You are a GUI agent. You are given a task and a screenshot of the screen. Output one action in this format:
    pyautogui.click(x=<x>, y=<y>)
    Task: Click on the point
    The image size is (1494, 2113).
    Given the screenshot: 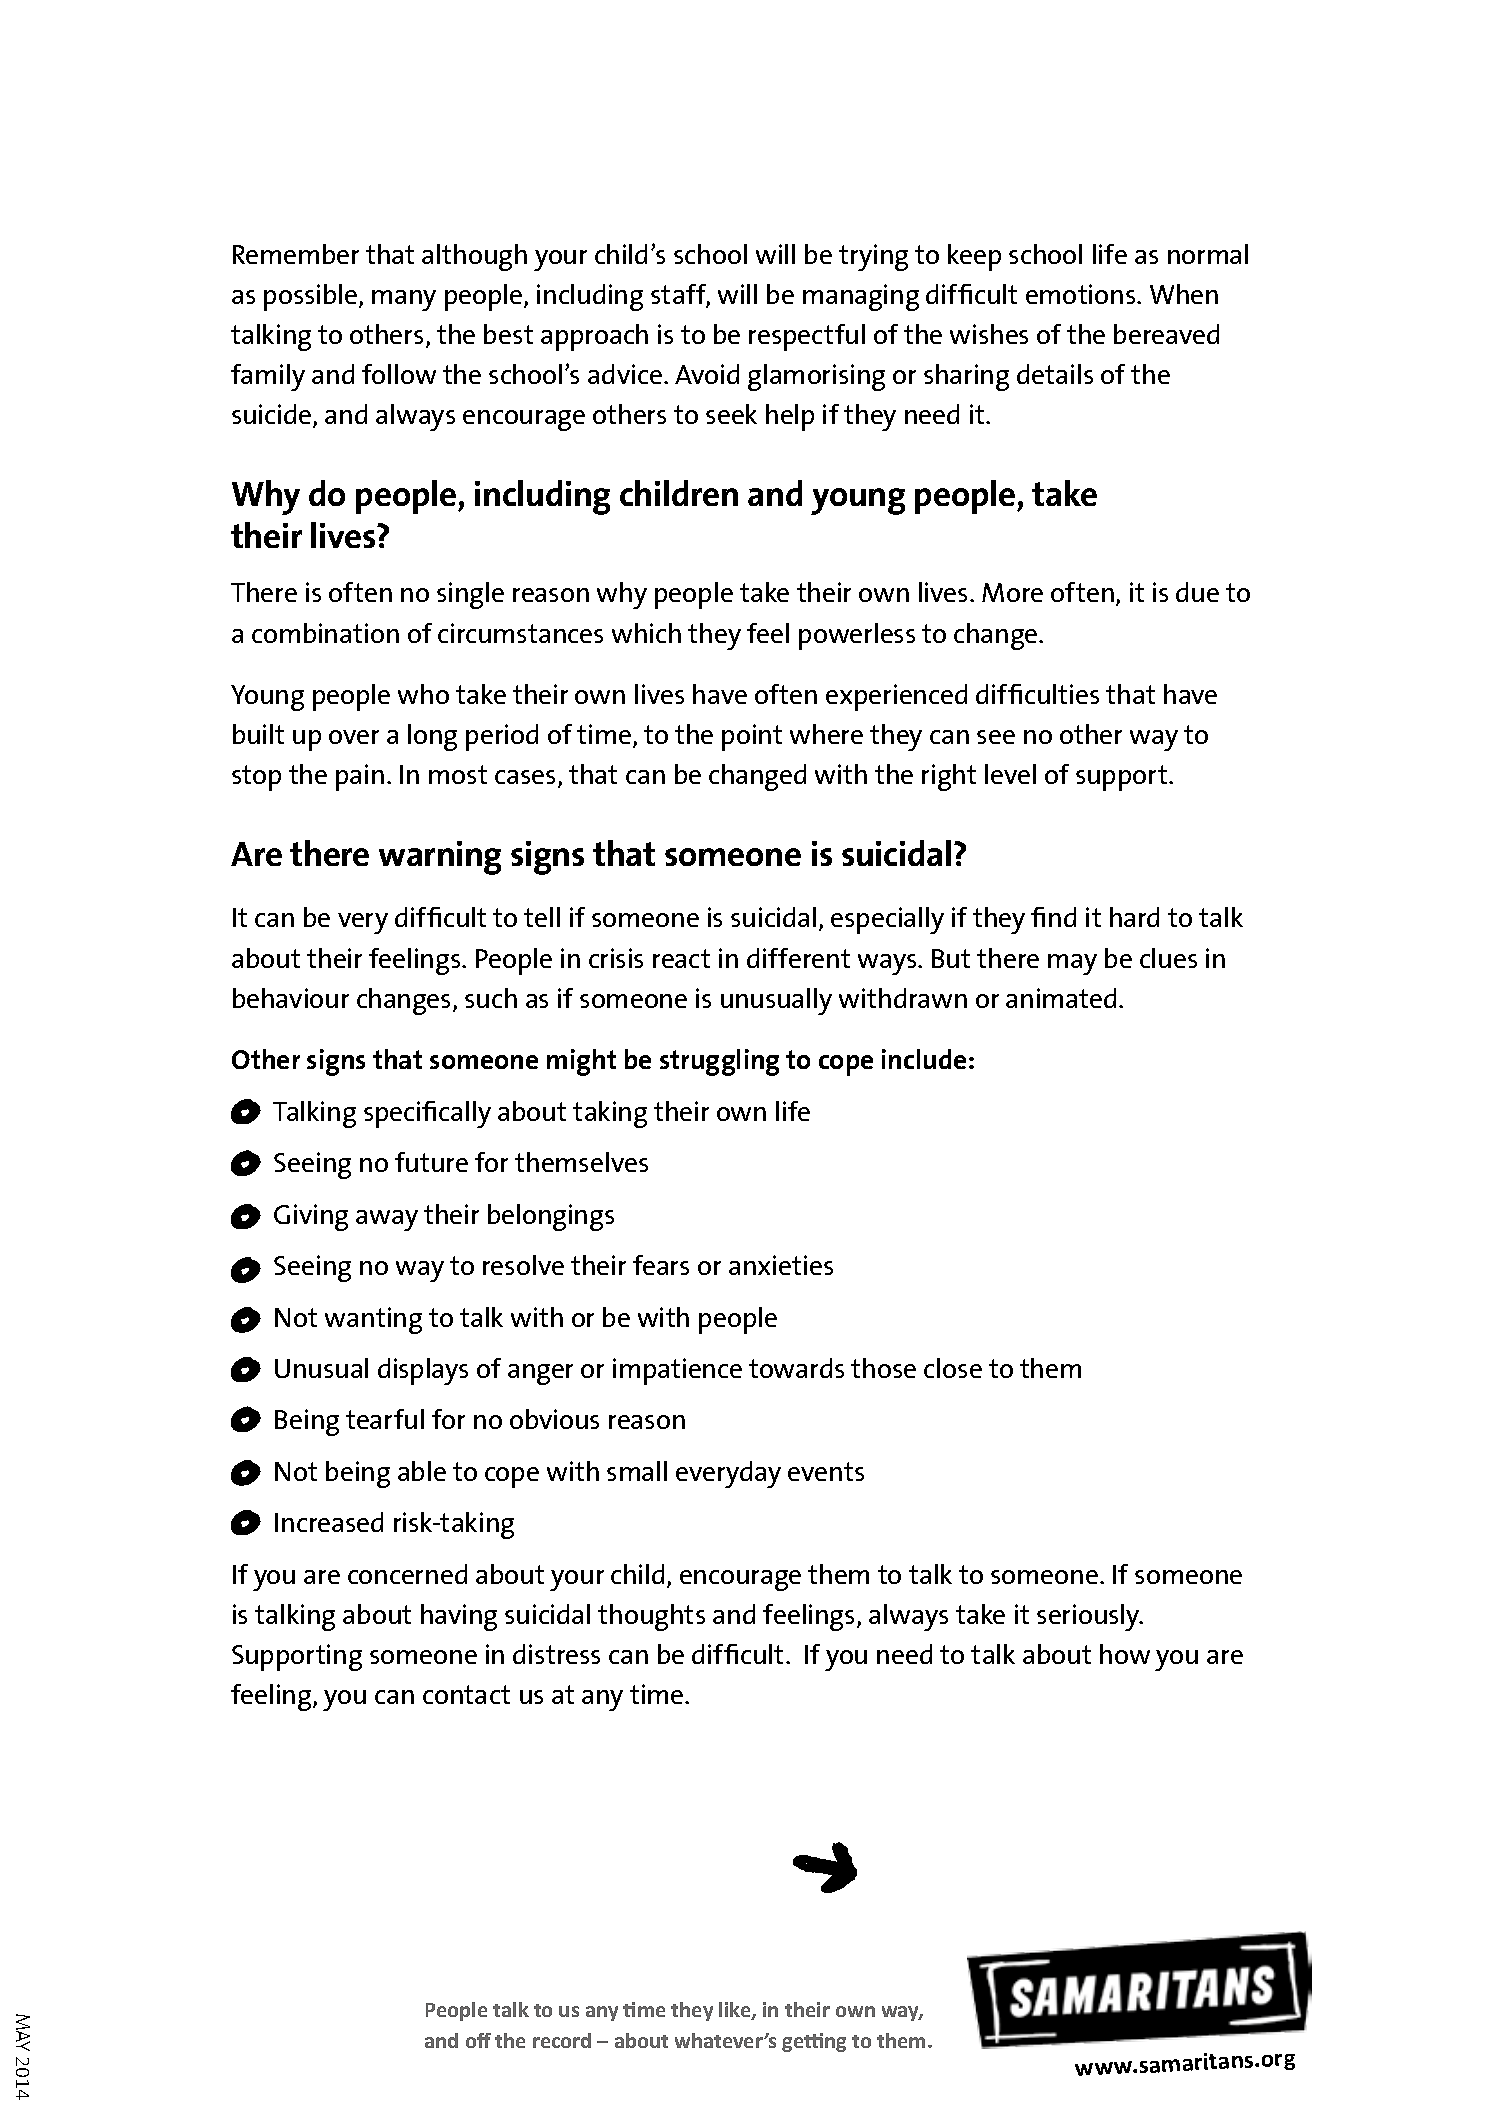 What is the action you would take?
    pyautogui.click(x=752, y=737)
